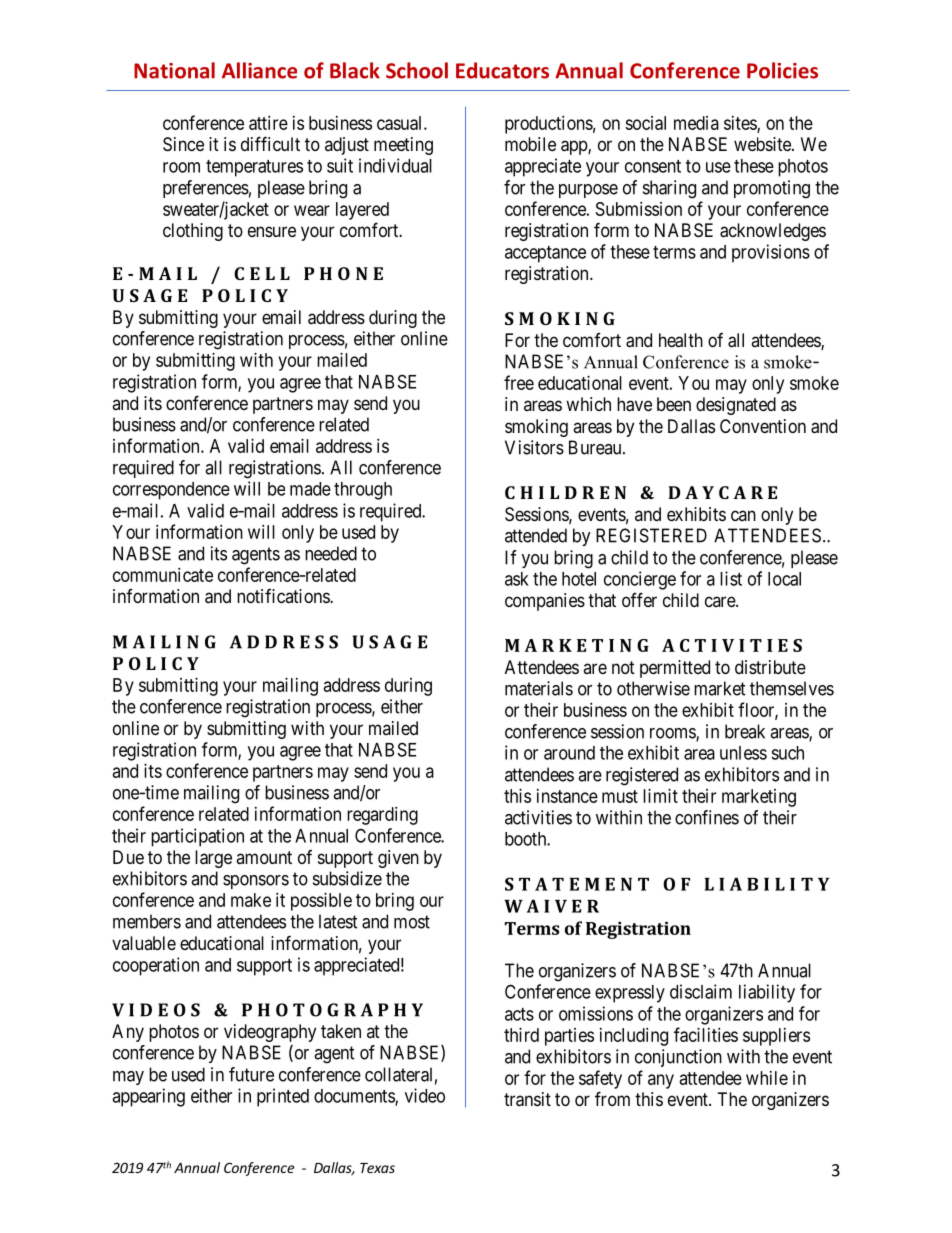 This screenshot has width=952, height=1233. Describe the element at coordinates (382, 816) in the screenshot. I see `regarding` at that location.
